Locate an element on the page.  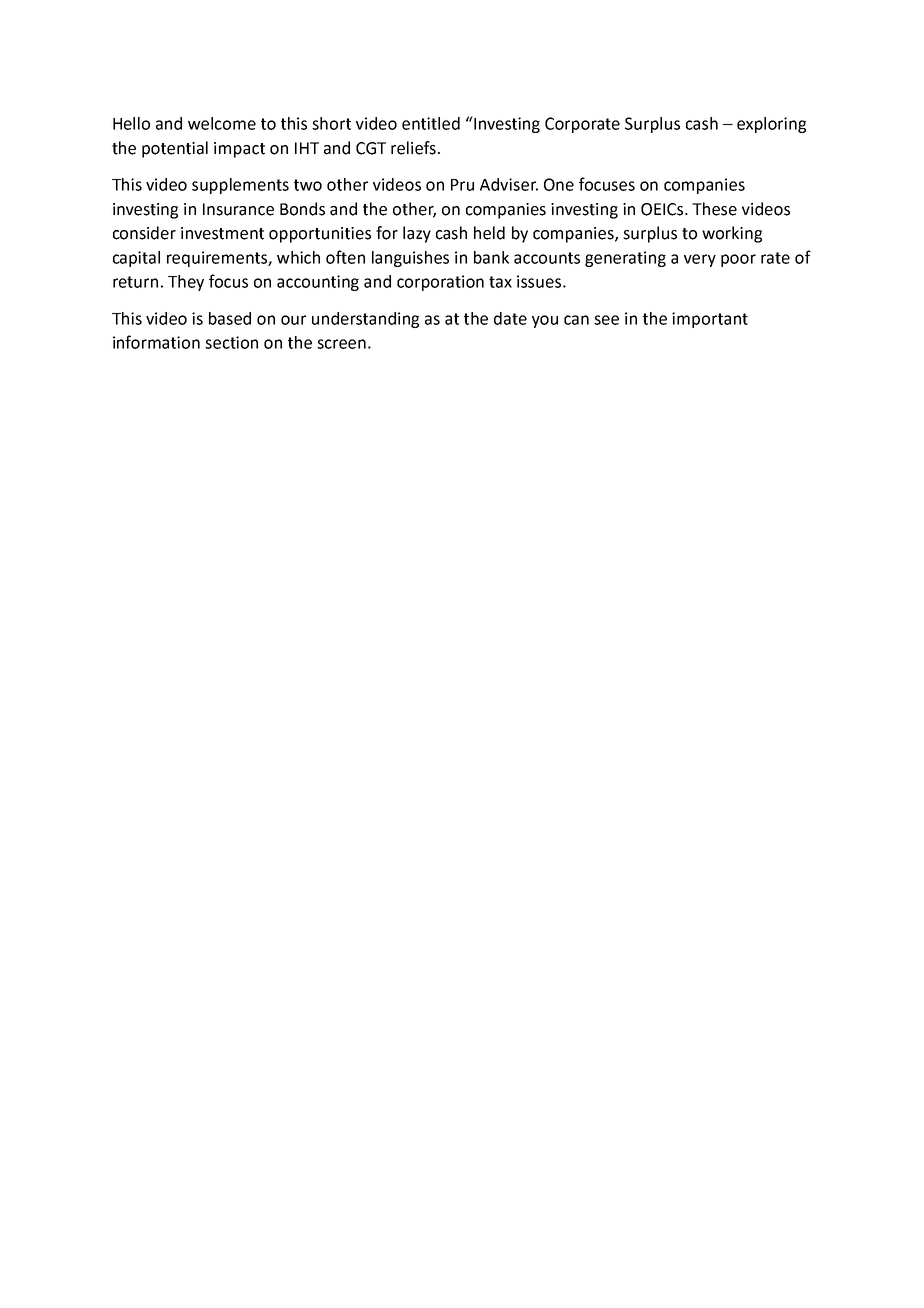
important is located at coordinates (710, 320).
